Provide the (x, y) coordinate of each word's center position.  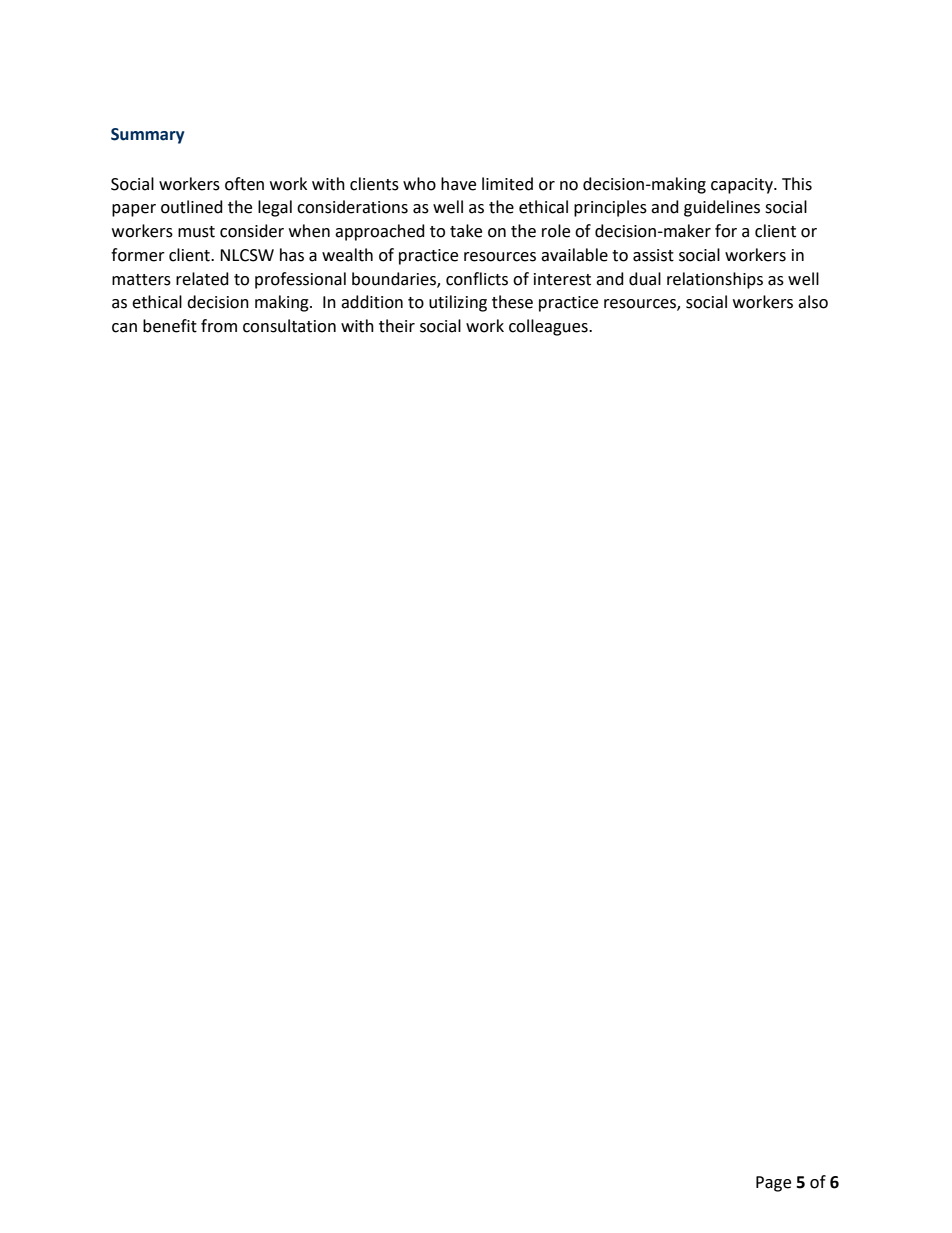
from (219, 326)
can (124, 328)
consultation (289, 326)
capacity (743, 186)
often (244, 184)
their (397, 326)
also (813, 302)
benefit (170, 326)
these (512, 302)
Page (773, 1184)
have (458, 184)
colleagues (549, 327)
